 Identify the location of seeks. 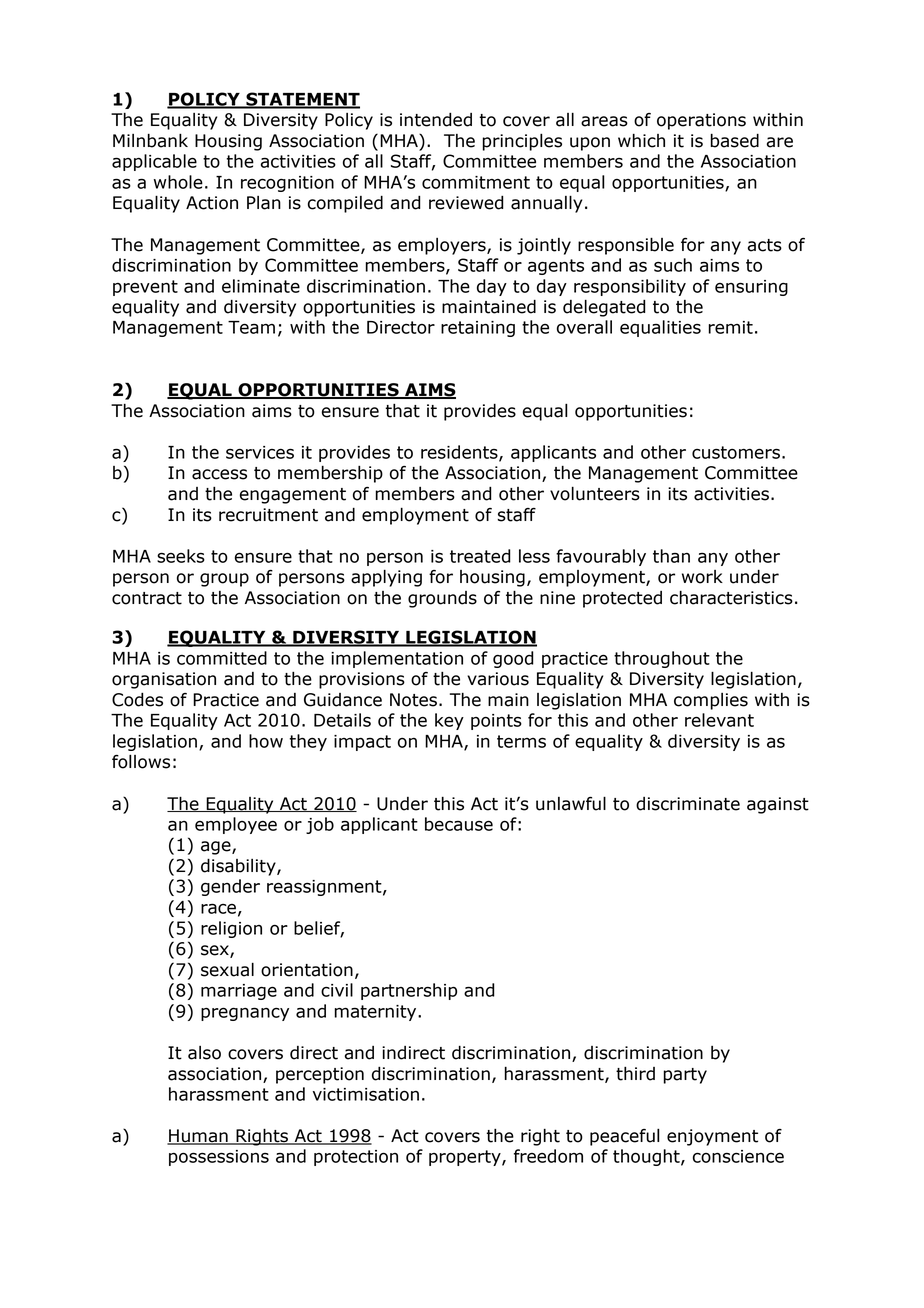
(181, 556).
